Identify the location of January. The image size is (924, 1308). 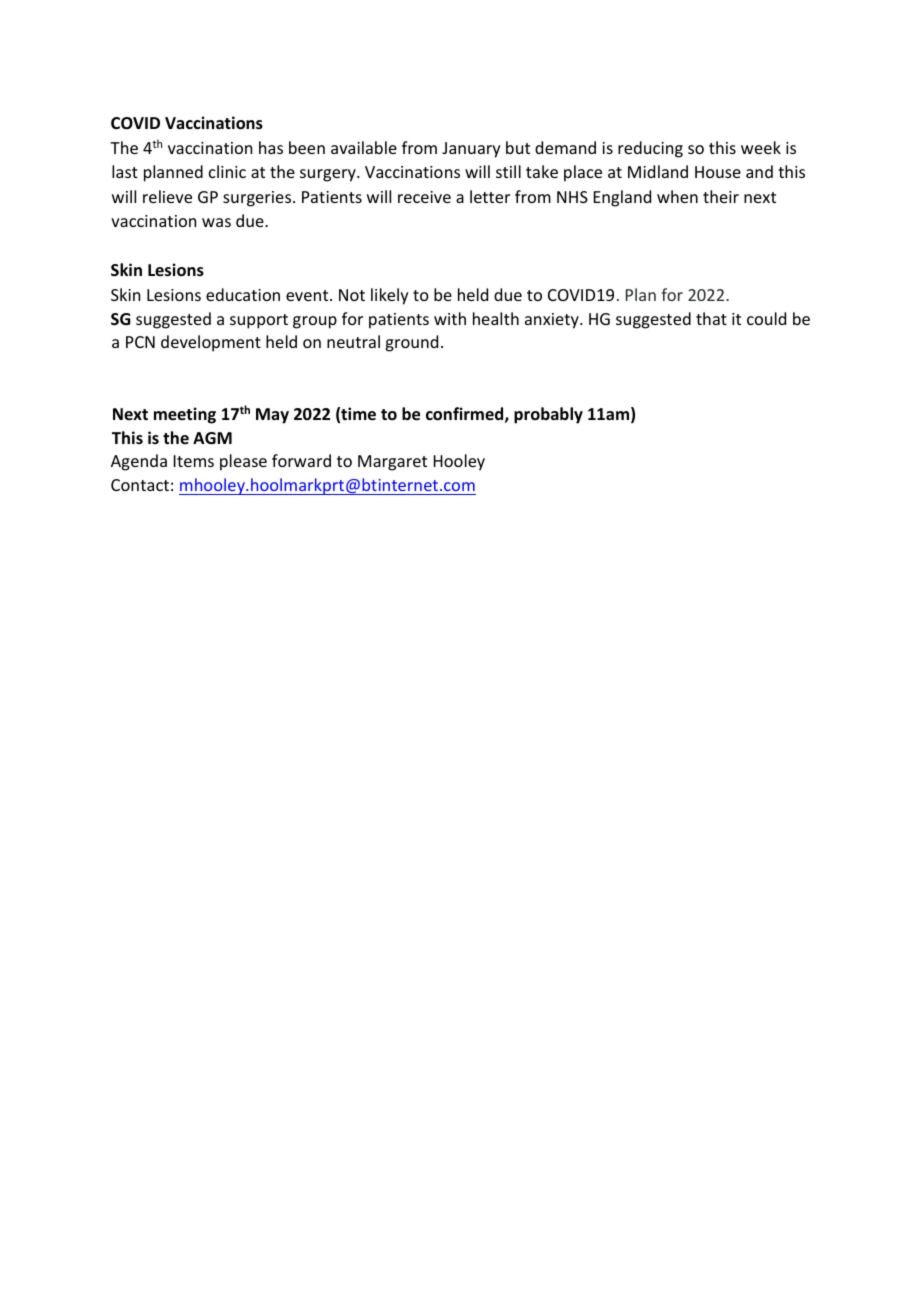
(471, 150).
